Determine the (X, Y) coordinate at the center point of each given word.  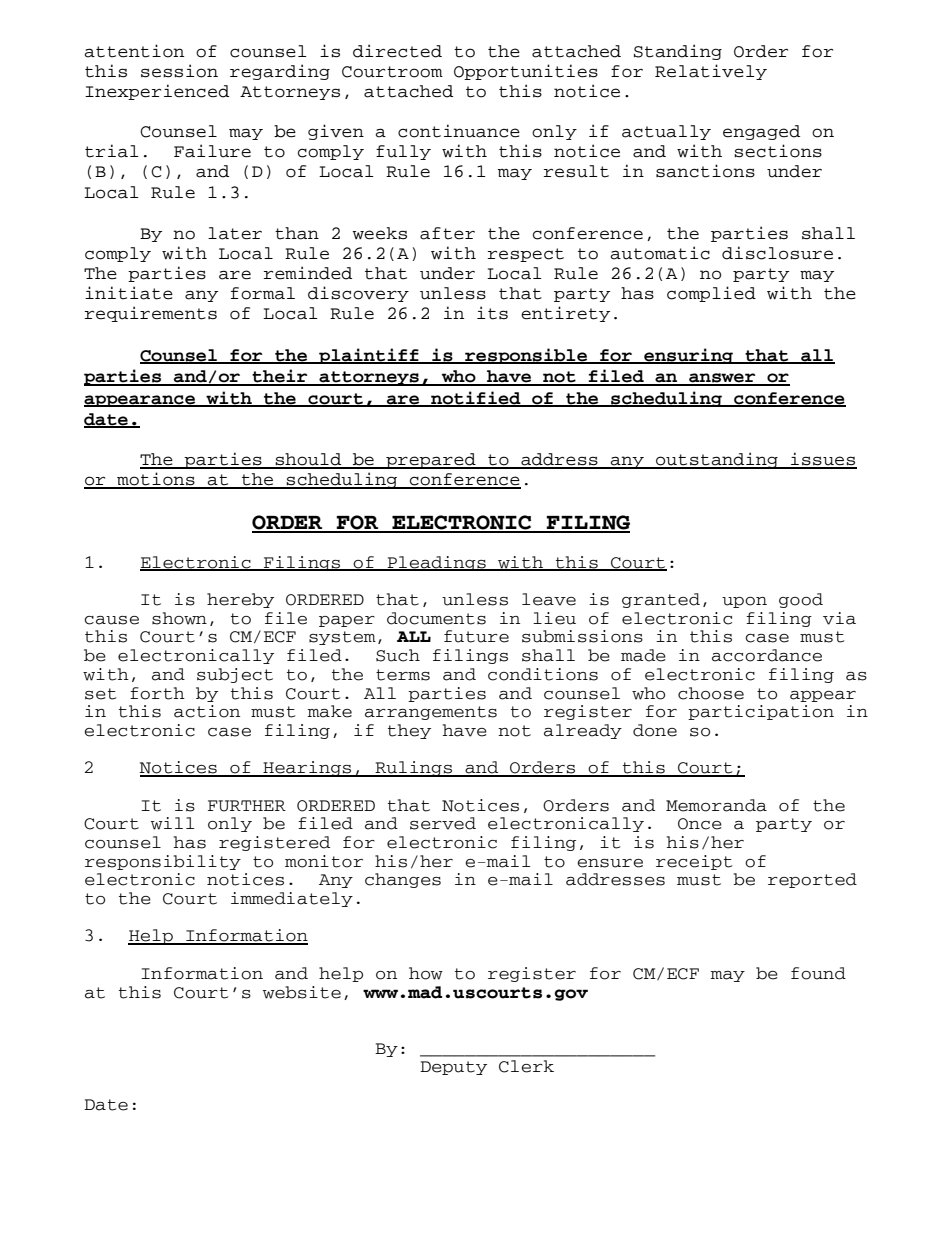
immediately (292, 899)
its (492, 313)
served (443, 823)
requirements (151, 314)
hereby (240, 600)
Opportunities (526, 72)
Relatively (711, 72)
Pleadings (436, 563)
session (179, 71)
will (172, 823)
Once (700, 824)
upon (744, 602)
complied (711, 294)
